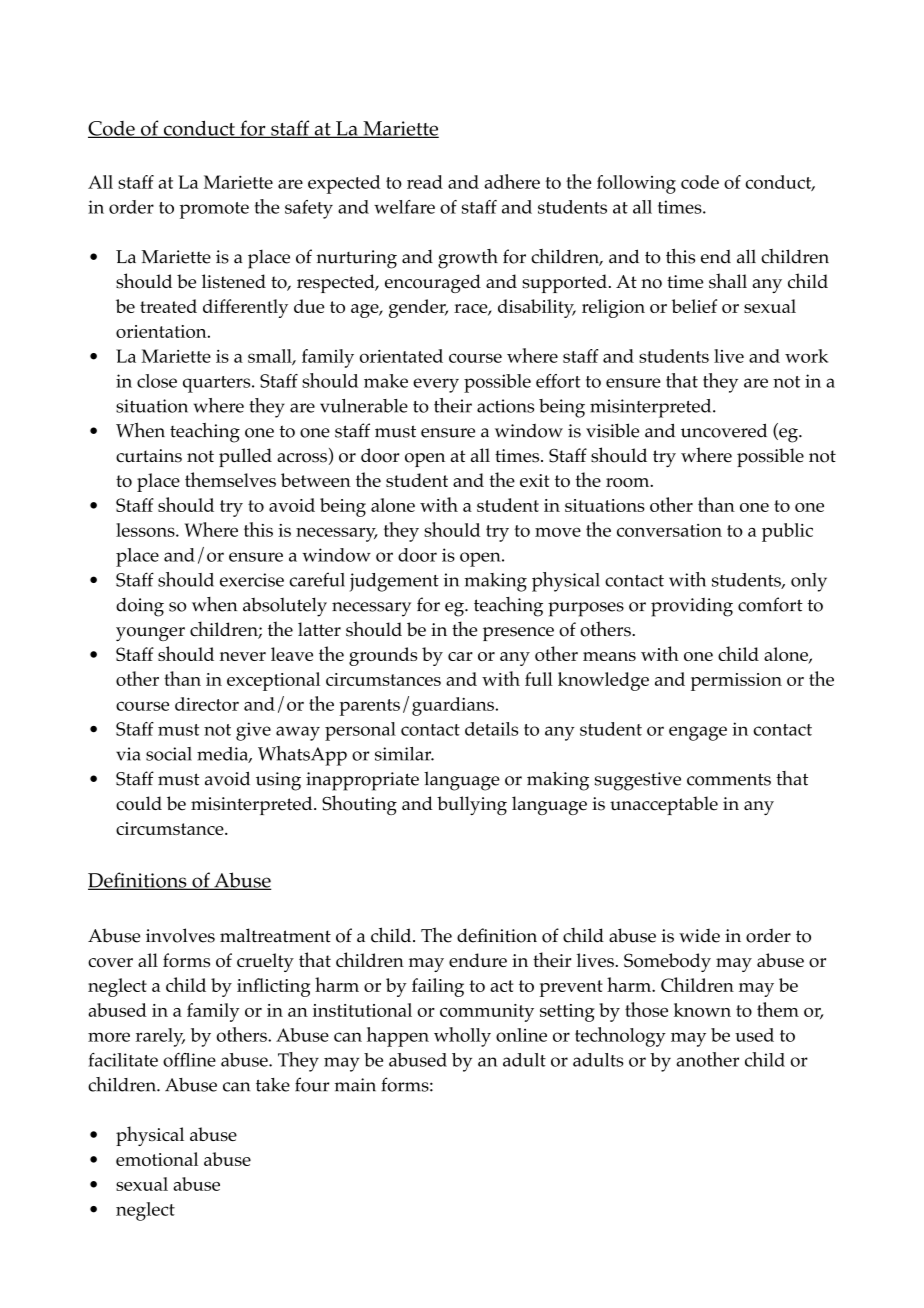  I want to click on following, so click(636, 184).
